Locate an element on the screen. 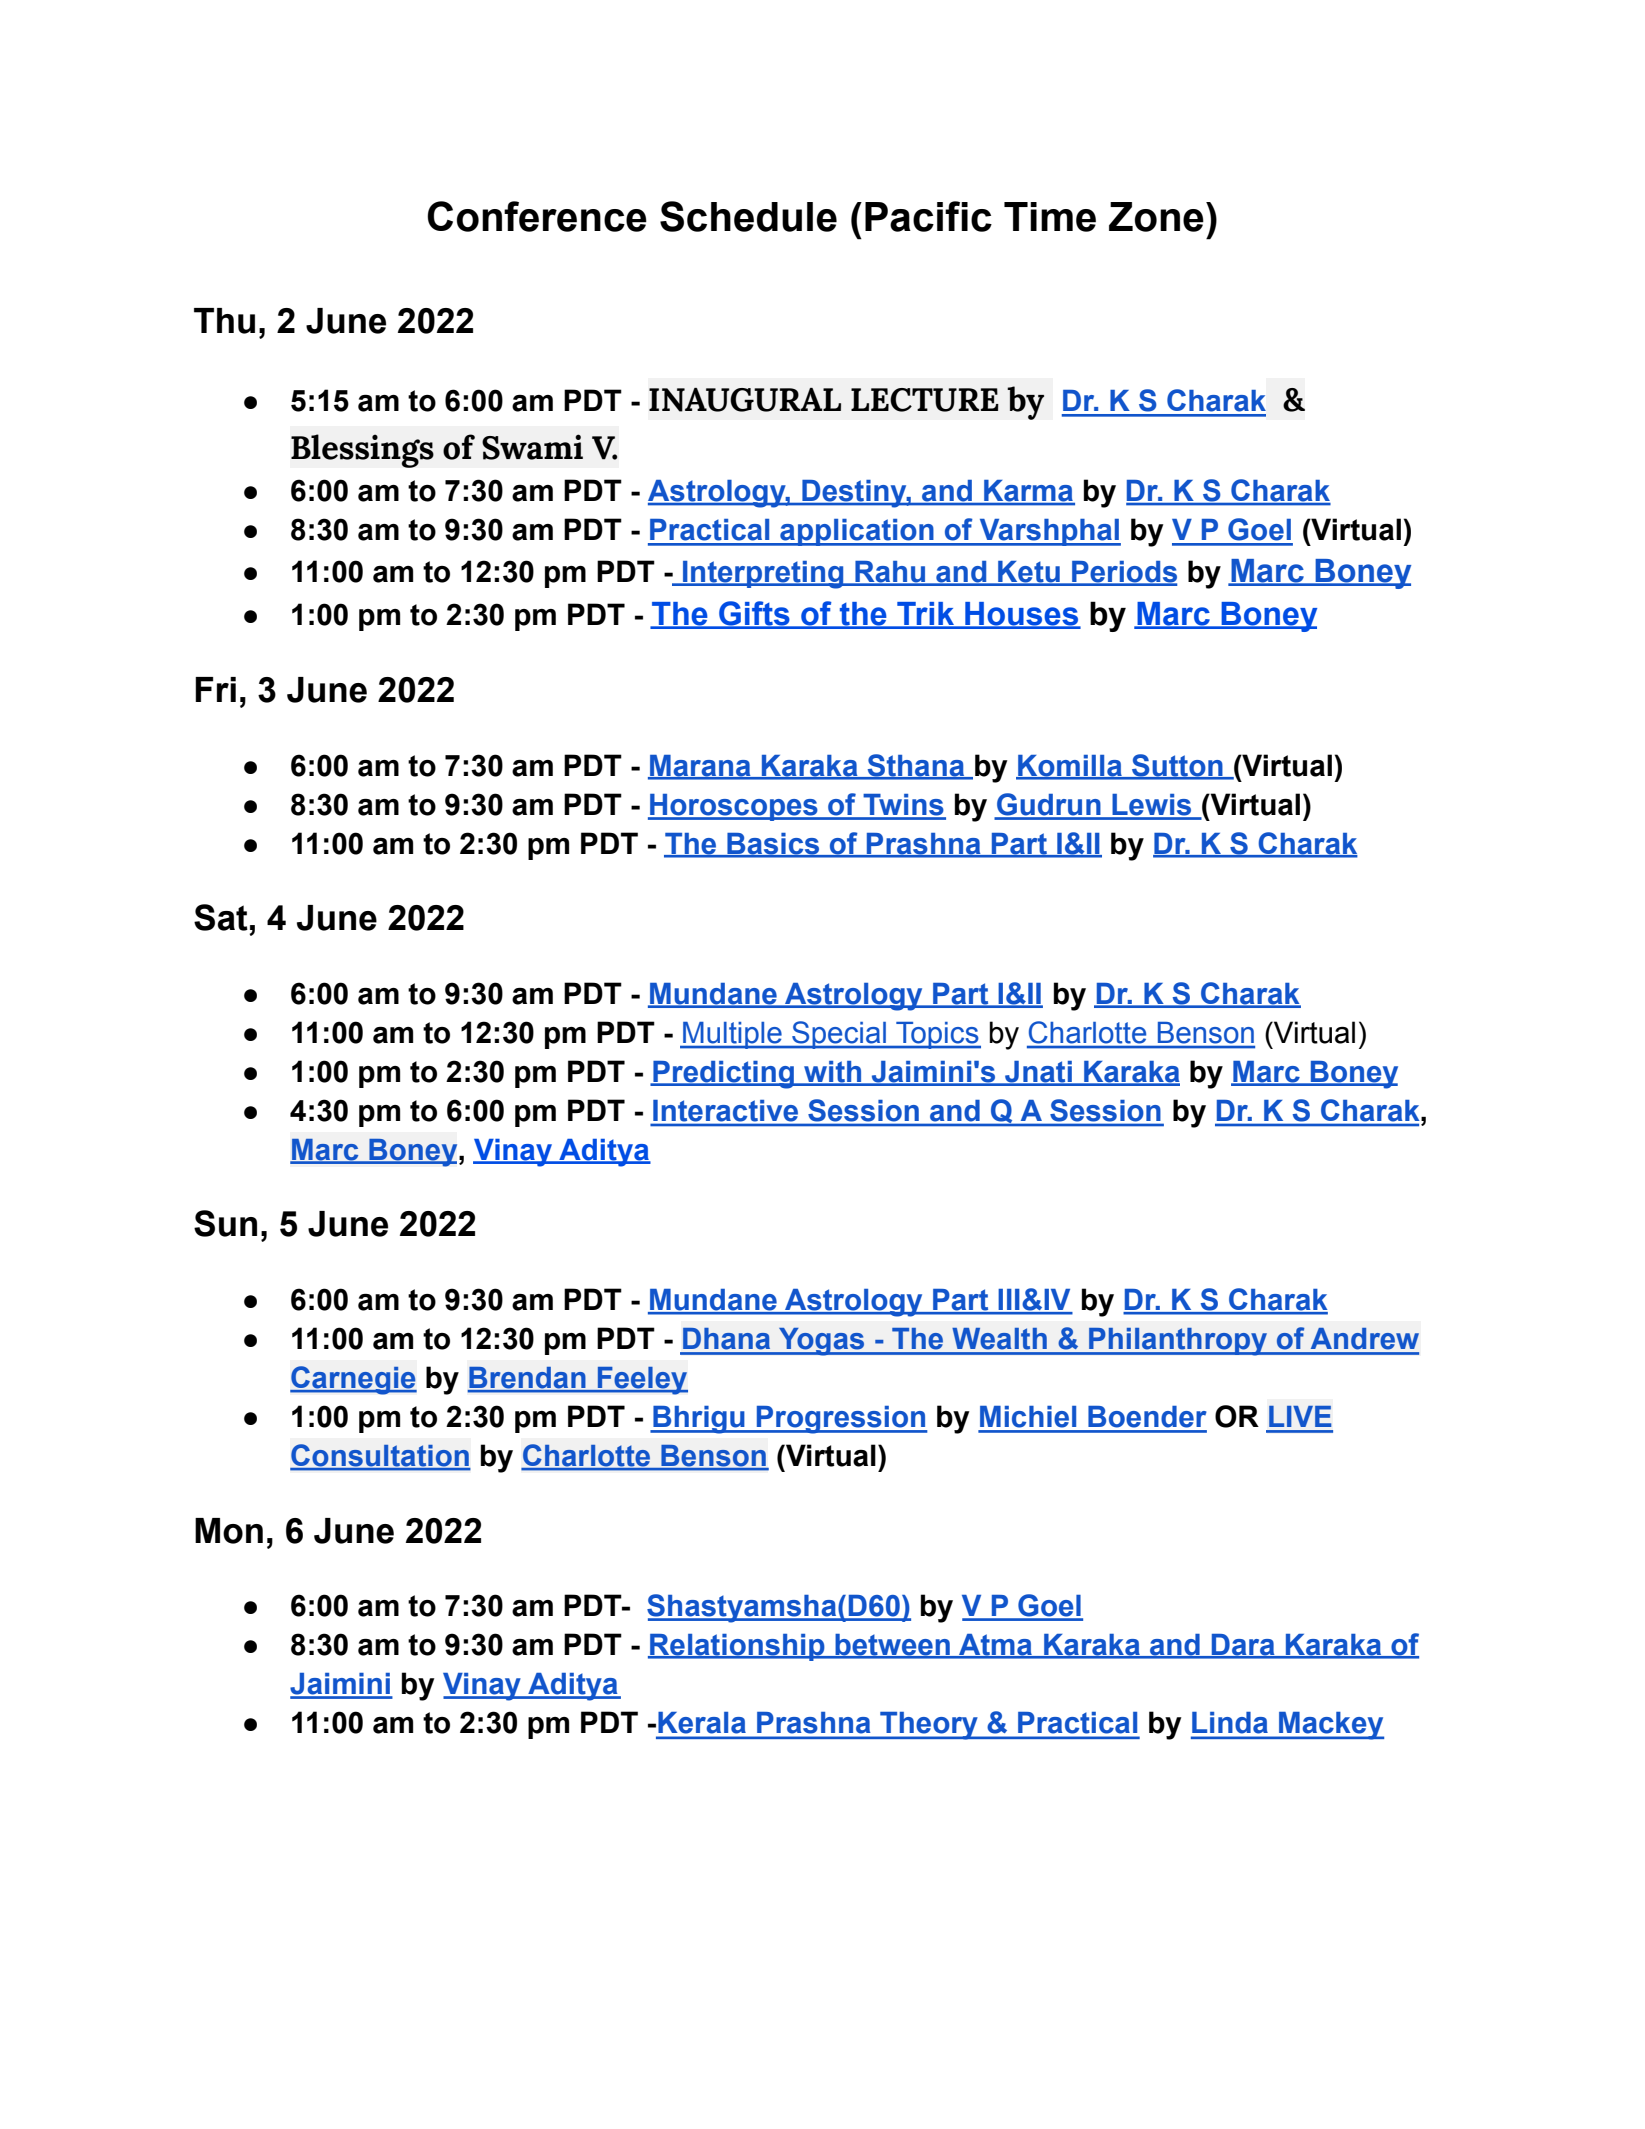  Zone is located at coordinates (1156, 217).
